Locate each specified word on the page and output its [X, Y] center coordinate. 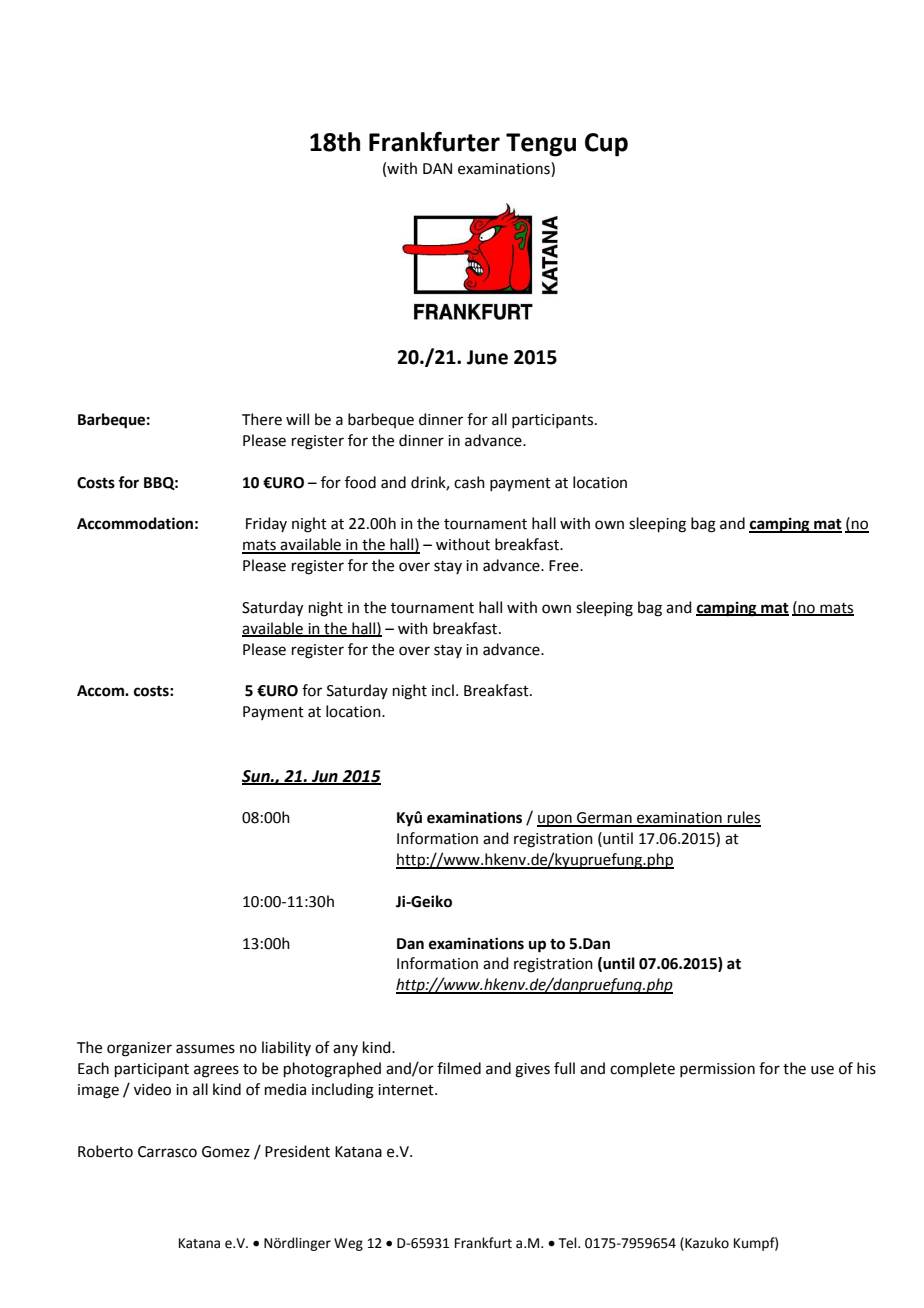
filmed [459, 1068]
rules [743, 818]
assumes [205, 1049]
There [262, 419]
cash [469, 482]
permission [717, 1070]
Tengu [541, 145]
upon [555, 820]
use [822, 1070]
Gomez [226, 1152]
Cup [606, 145]
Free [565, 566]
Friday [266, 524]
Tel [569, 1243]
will [297, 419]
